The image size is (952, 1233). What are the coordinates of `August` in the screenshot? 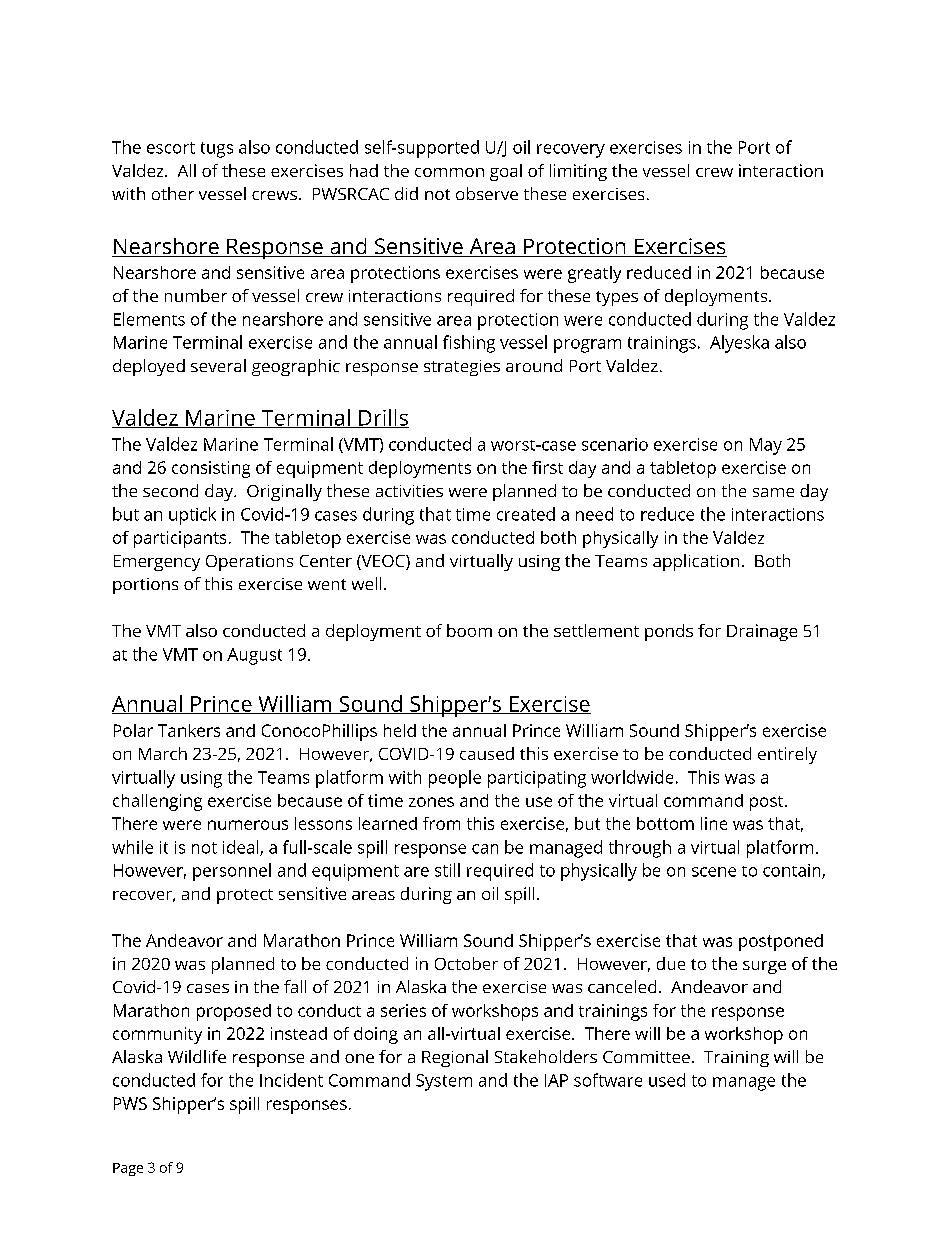 It's located at (254, 656).
